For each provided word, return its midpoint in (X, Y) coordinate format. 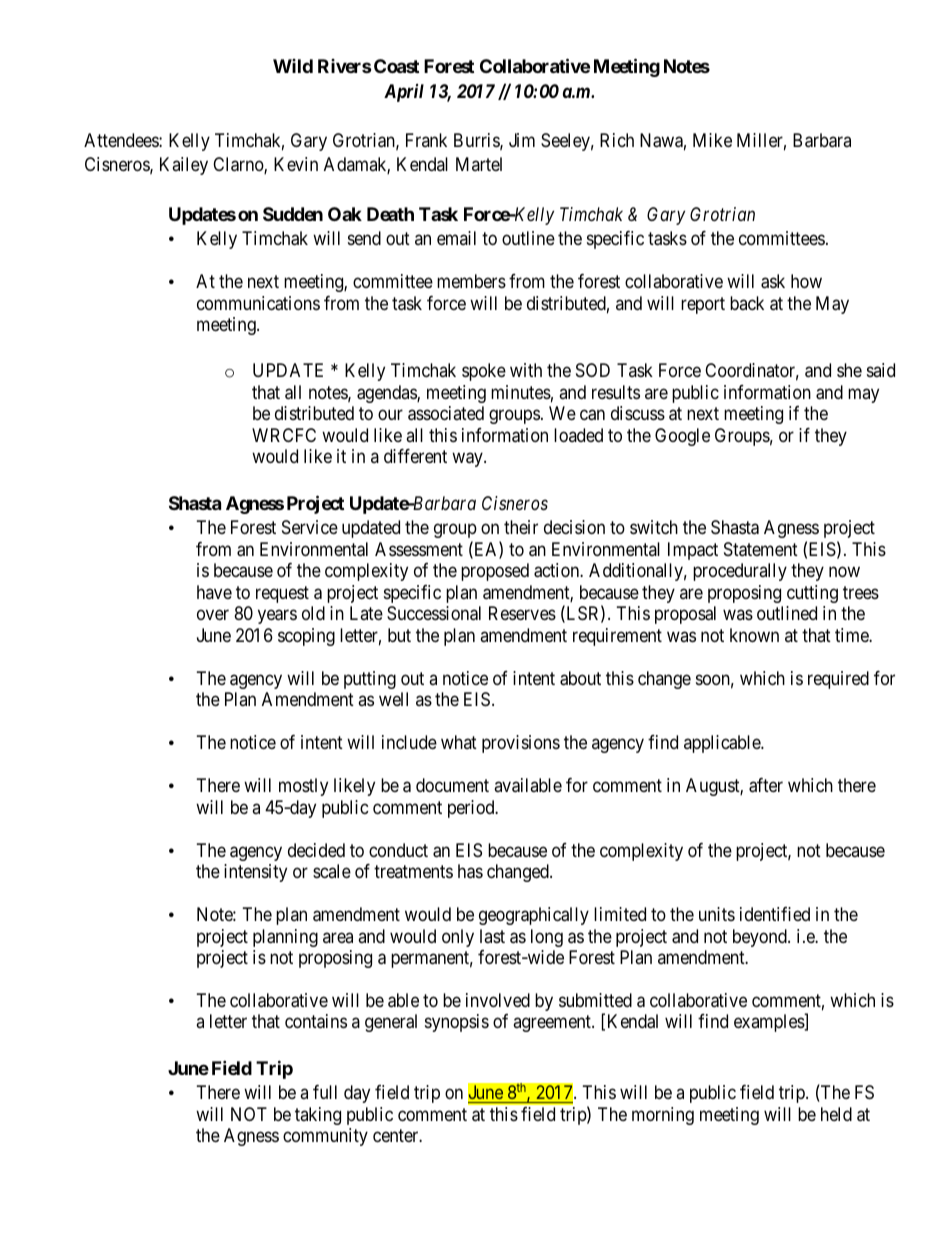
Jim (522, 140)
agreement (553, 1024)
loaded (578, 435)
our (390, 415)
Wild (293, 66)
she (849, 370)
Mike (712, 140)
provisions (521, 744)
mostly (303, 787)
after (766, 785)
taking (318, 1116)
